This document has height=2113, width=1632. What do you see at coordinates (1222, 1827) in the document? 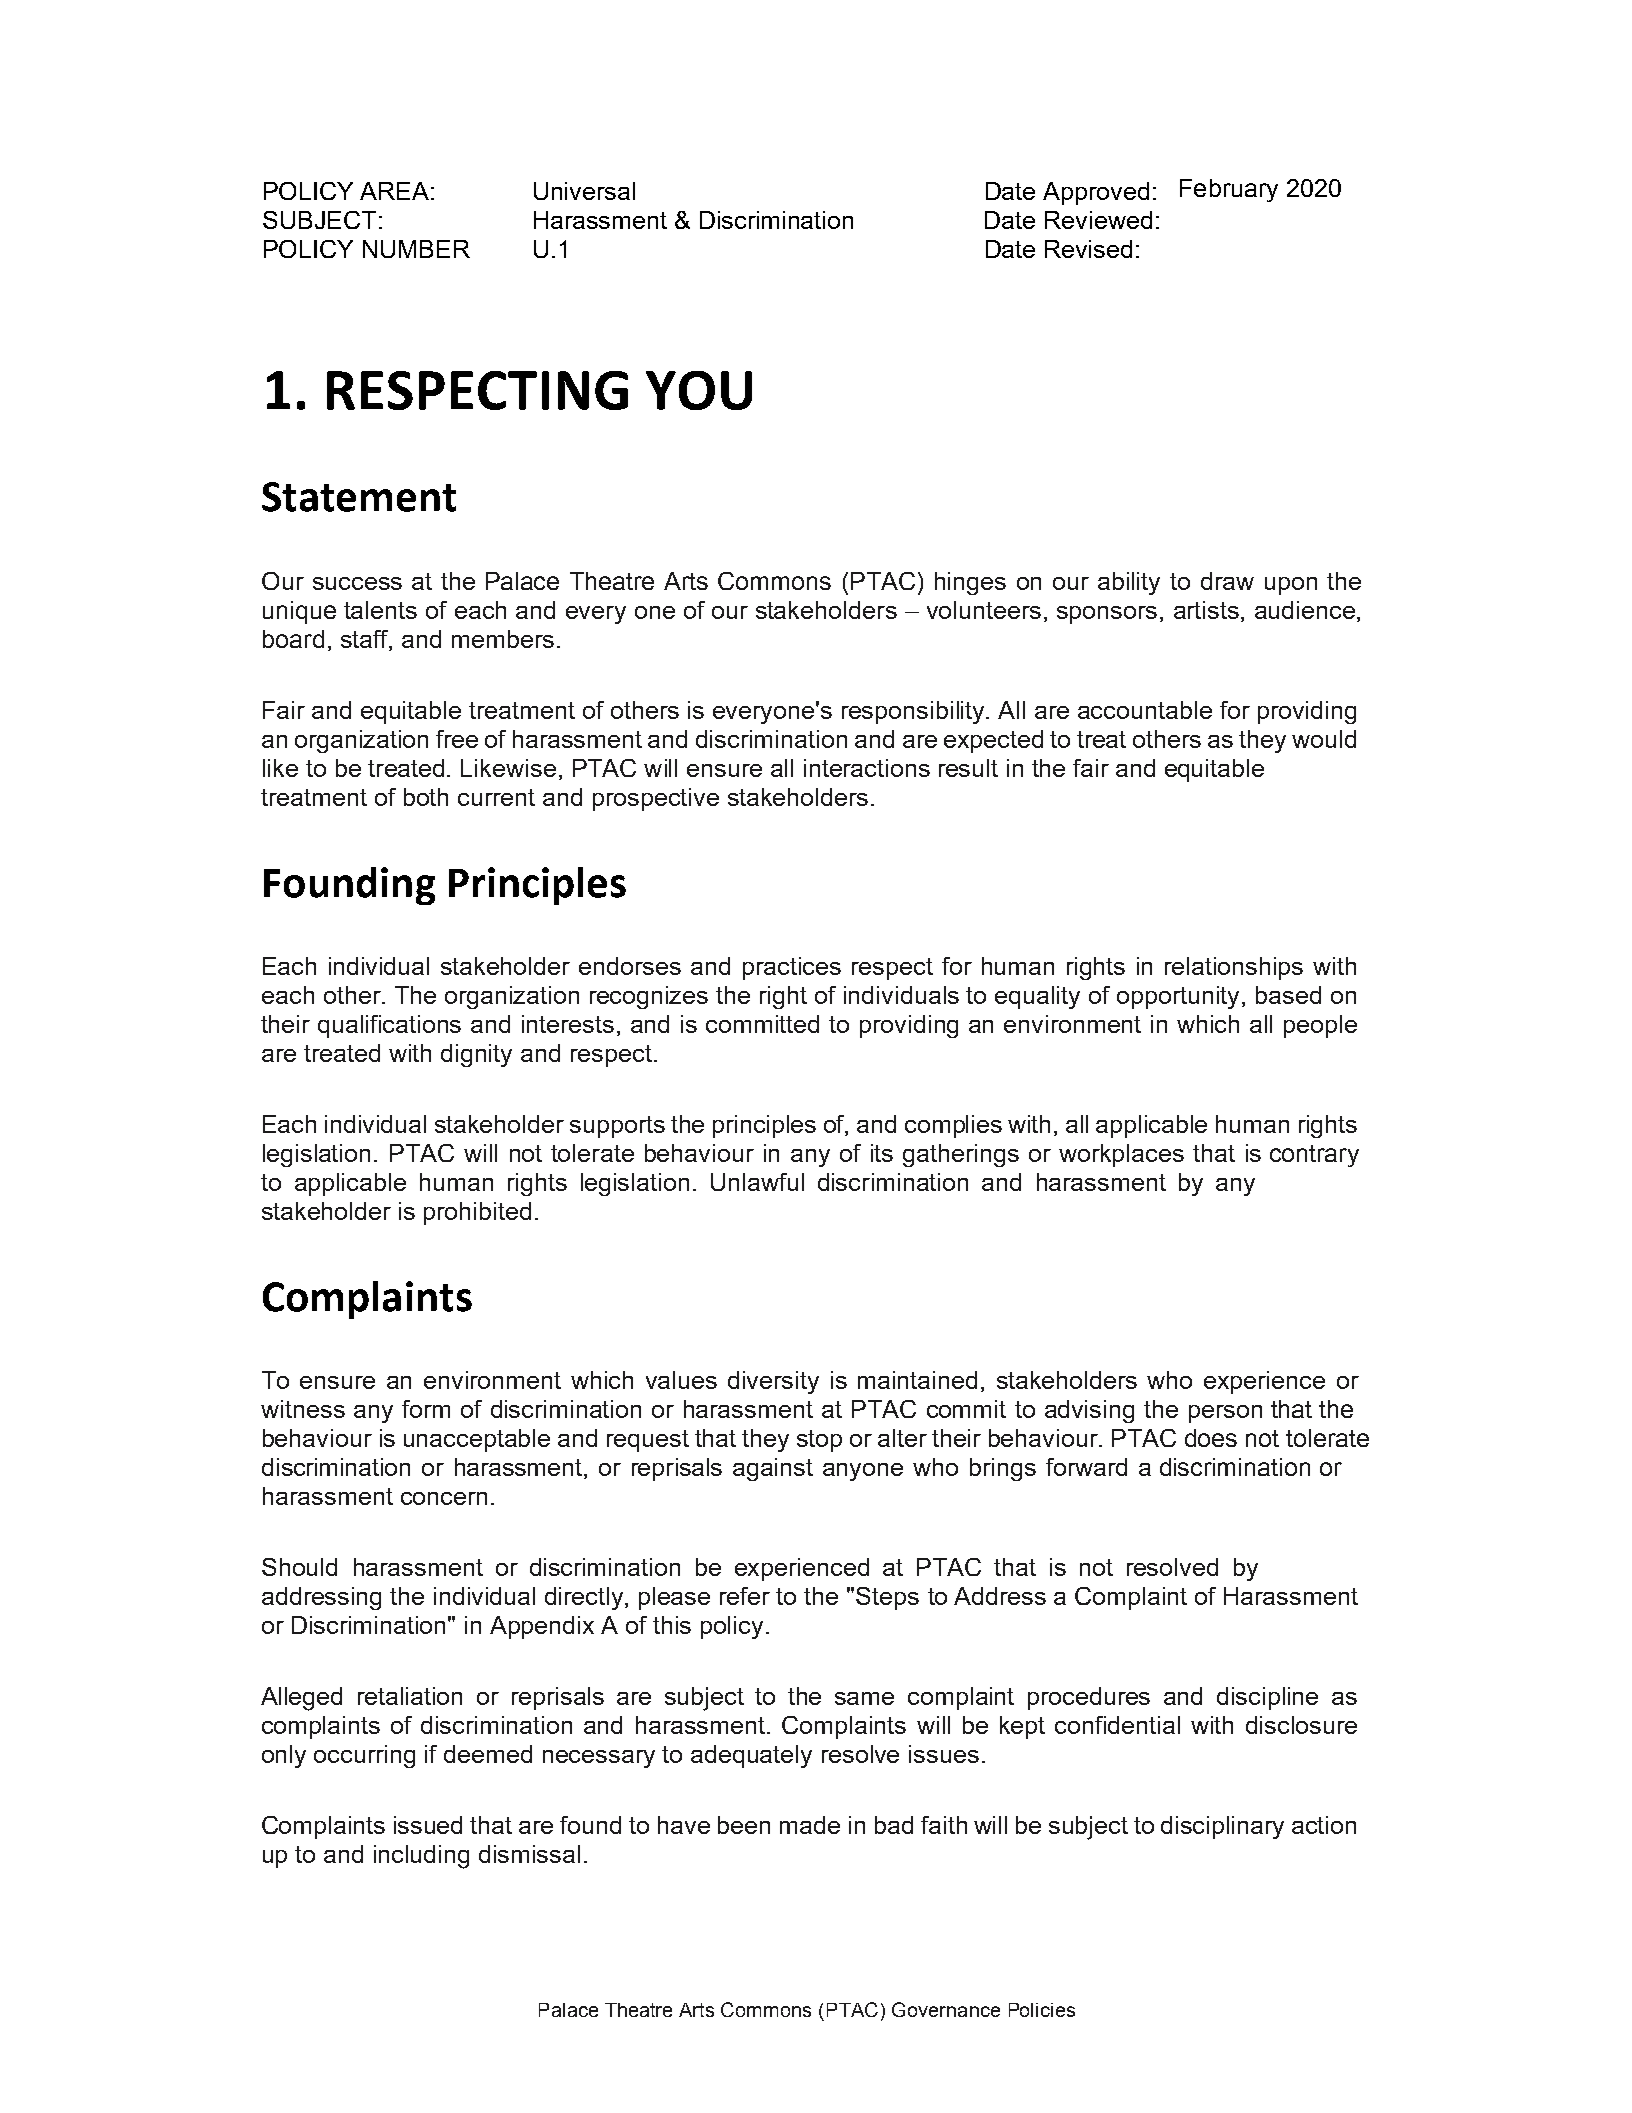
I see `disciplinary` at bounding box center [1222, 1827].
